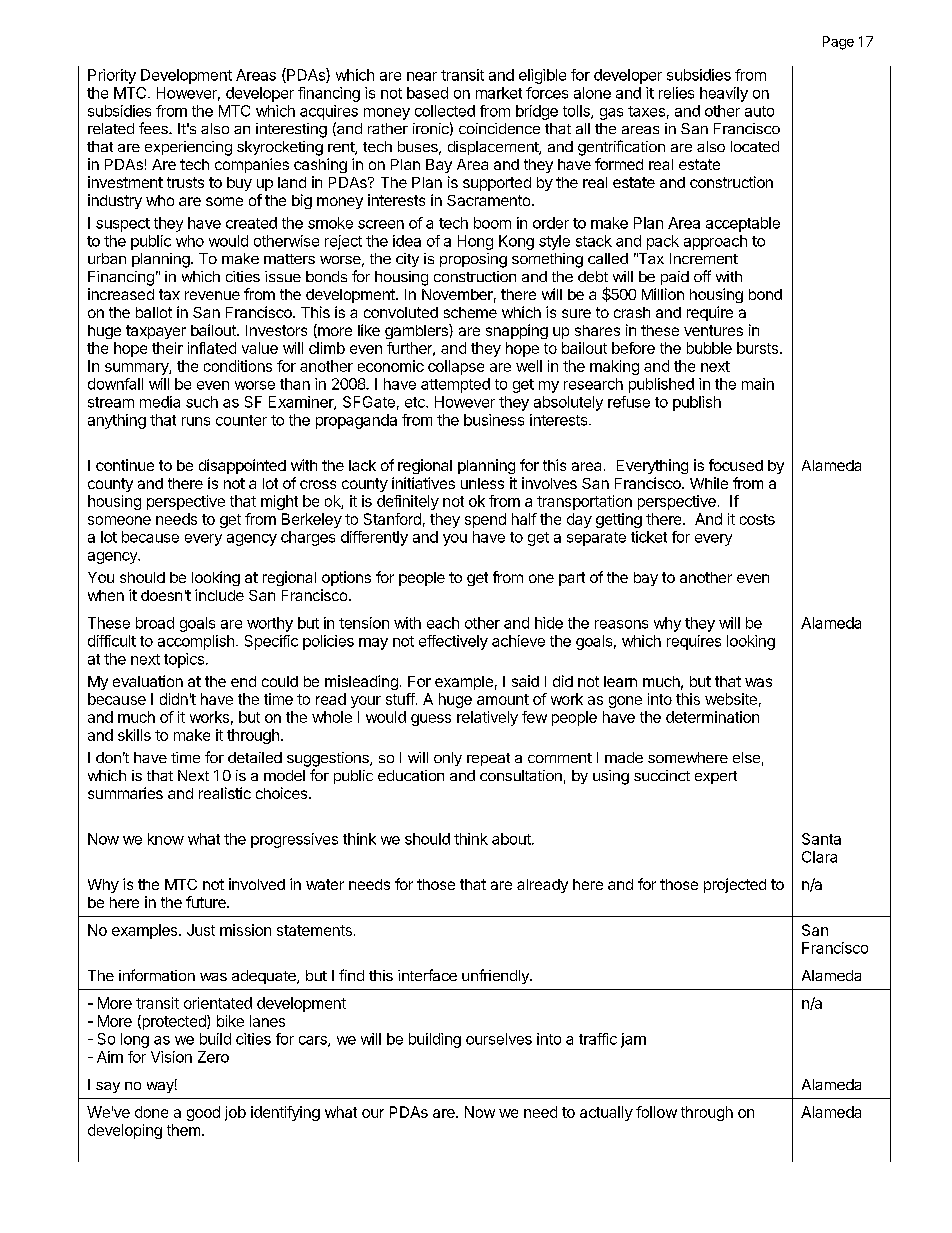 This screenshot has width=952, height=1233. What do you see at coordinates (724, 94) in the screenshot?
I see `heavily` at bounding box center [724, 94].
